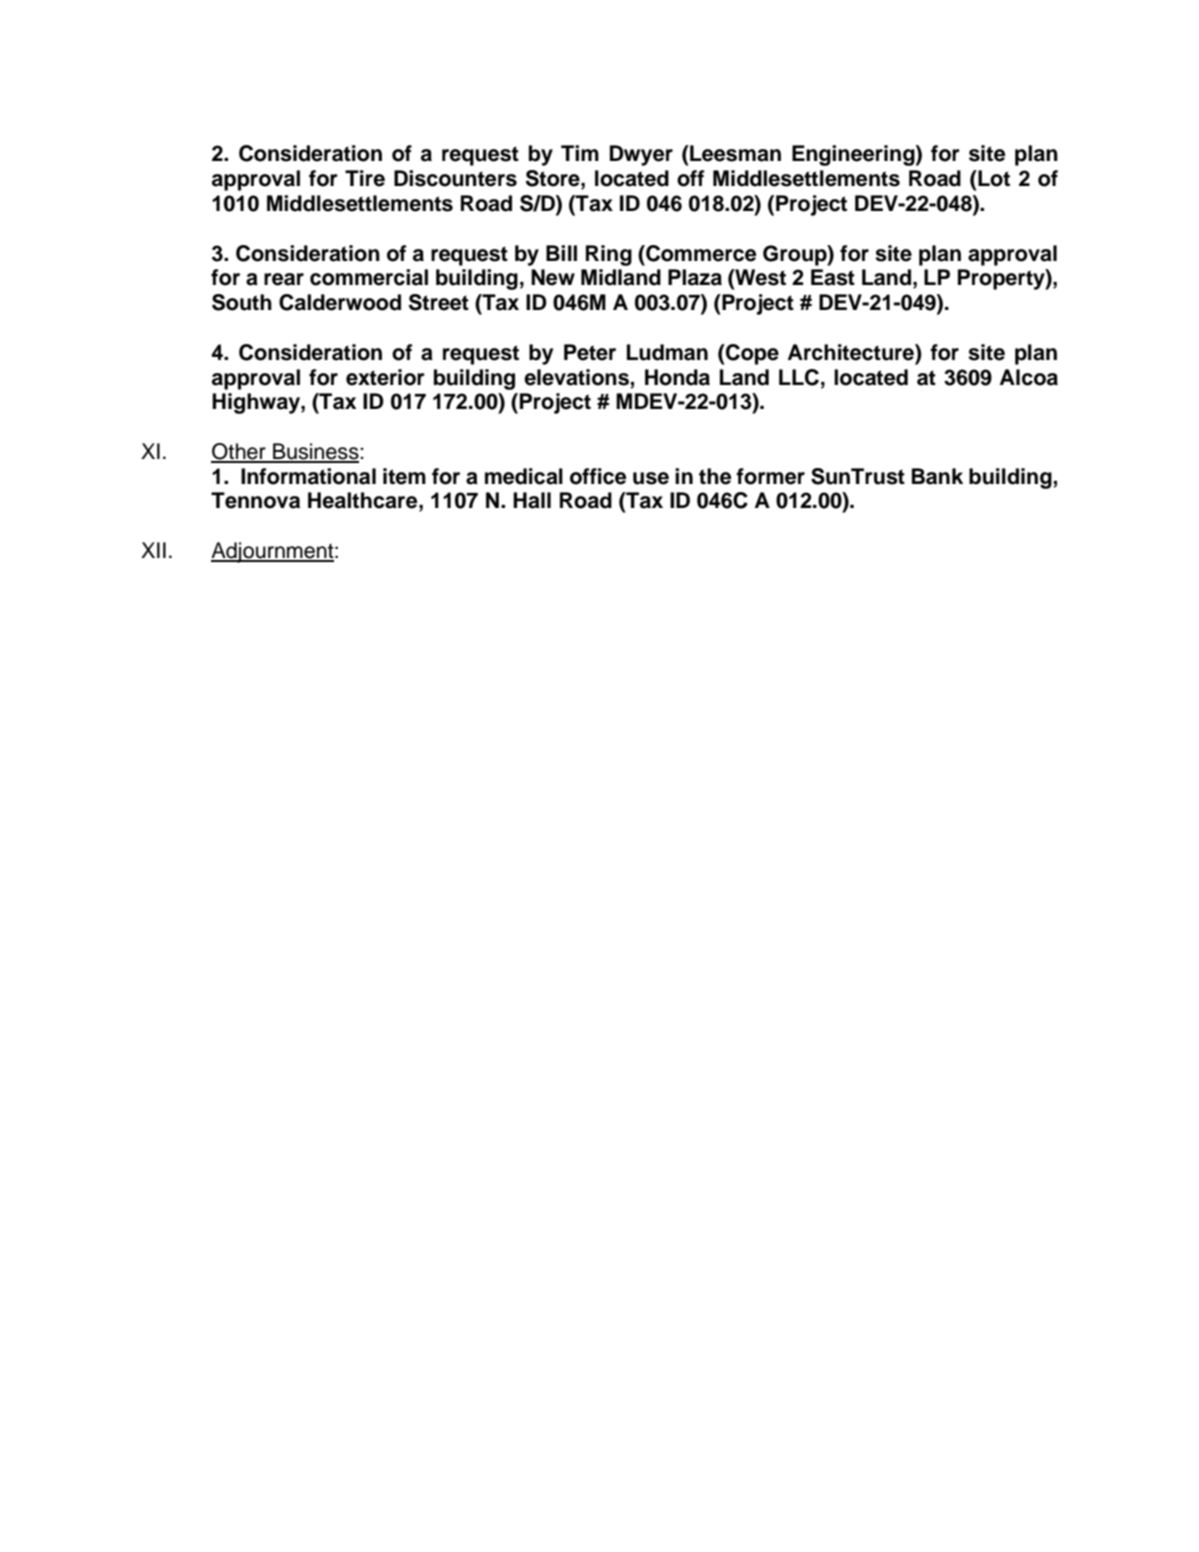 This page has width=1199, height=1552. I want to click on elevations, so click(576, 377).
